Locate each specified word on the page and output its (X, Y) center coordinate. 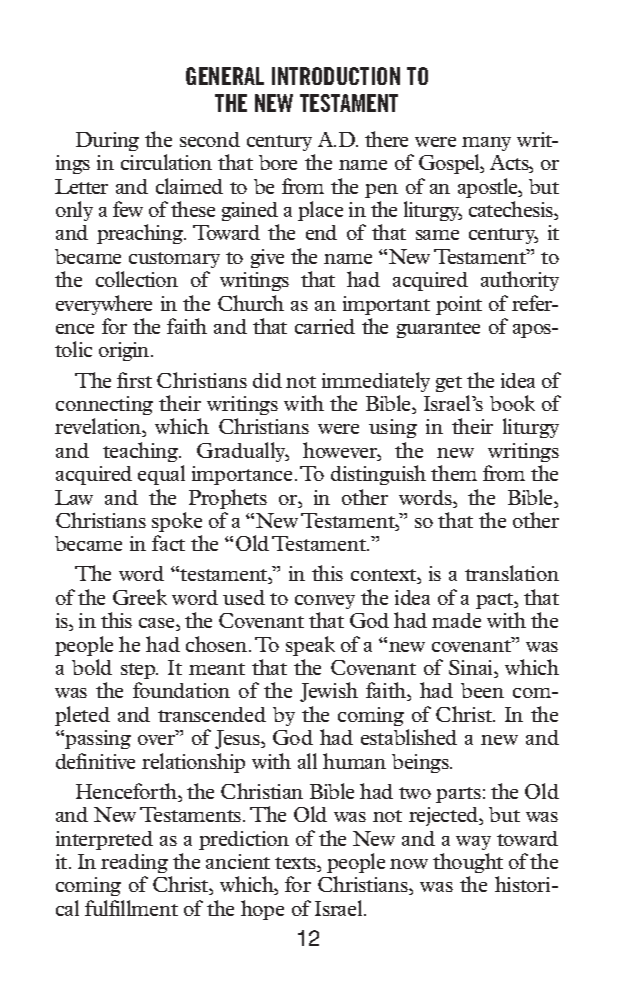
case (158, 624)
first (134, 380)
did (267, 380)
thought (468, 863)
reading (134, 863)
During (107, 141)
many (486, 144)
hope (262, 910)
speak (310, 646)
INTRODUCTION (336, 76)
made (456, 620)
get (449, 384)
